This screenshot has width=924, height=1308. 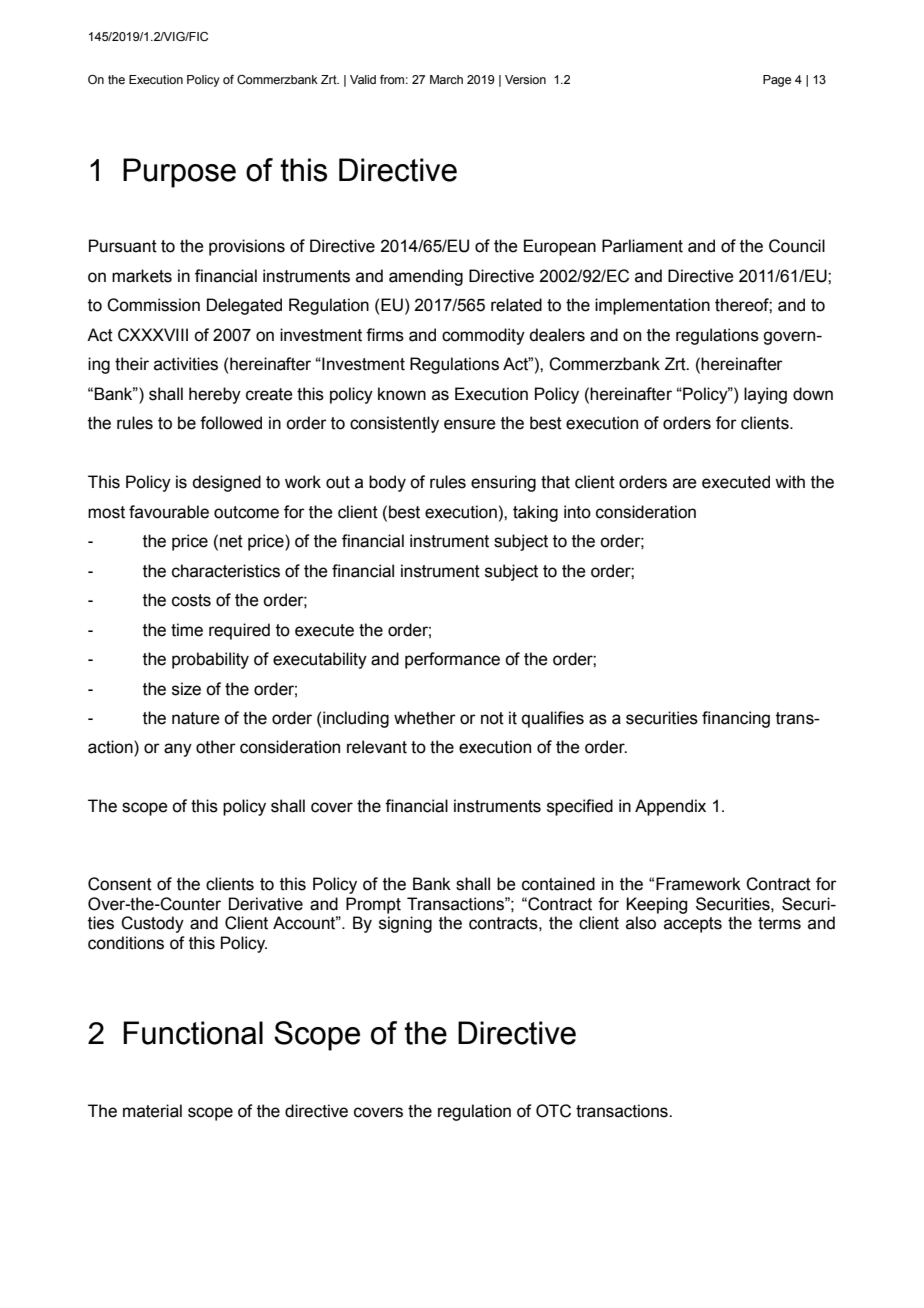 I want to click on March, so click(x=446, y=79).
